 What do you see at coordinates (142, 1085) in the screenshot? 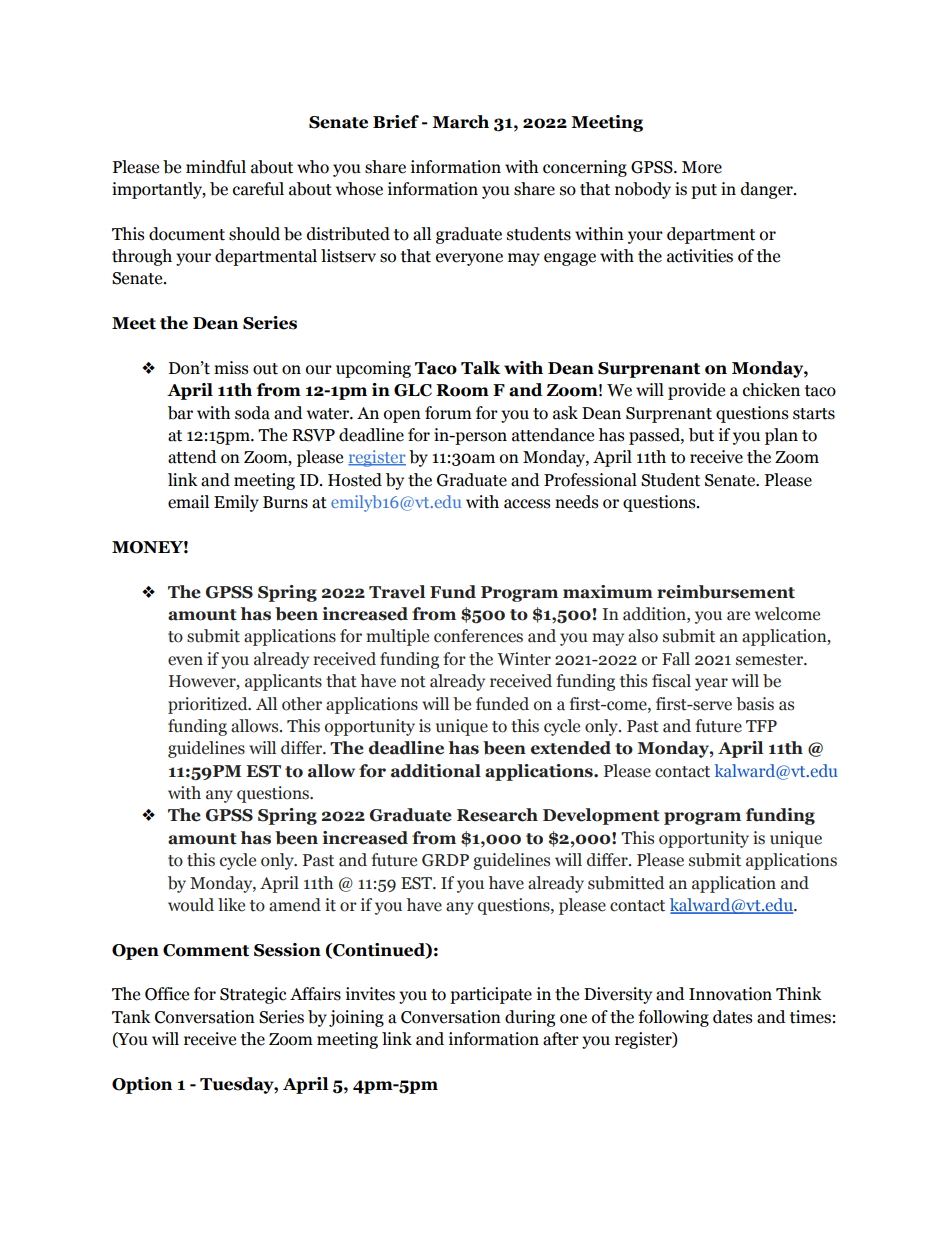
I see `Option` at bounding box center [142, 1085].
